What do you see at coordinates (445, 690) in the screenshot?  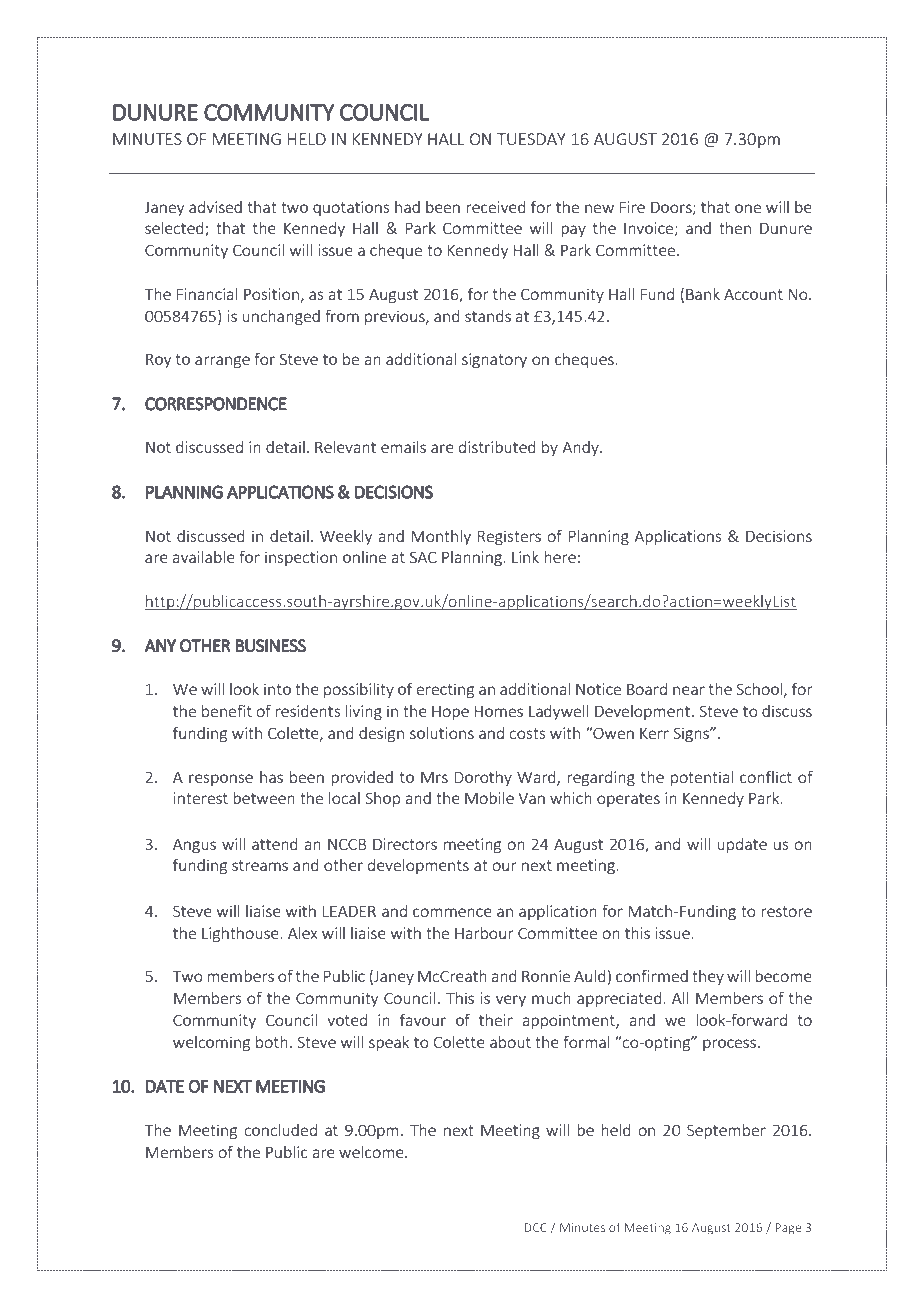 I see `erecting` at bounding box center [445, 690].
